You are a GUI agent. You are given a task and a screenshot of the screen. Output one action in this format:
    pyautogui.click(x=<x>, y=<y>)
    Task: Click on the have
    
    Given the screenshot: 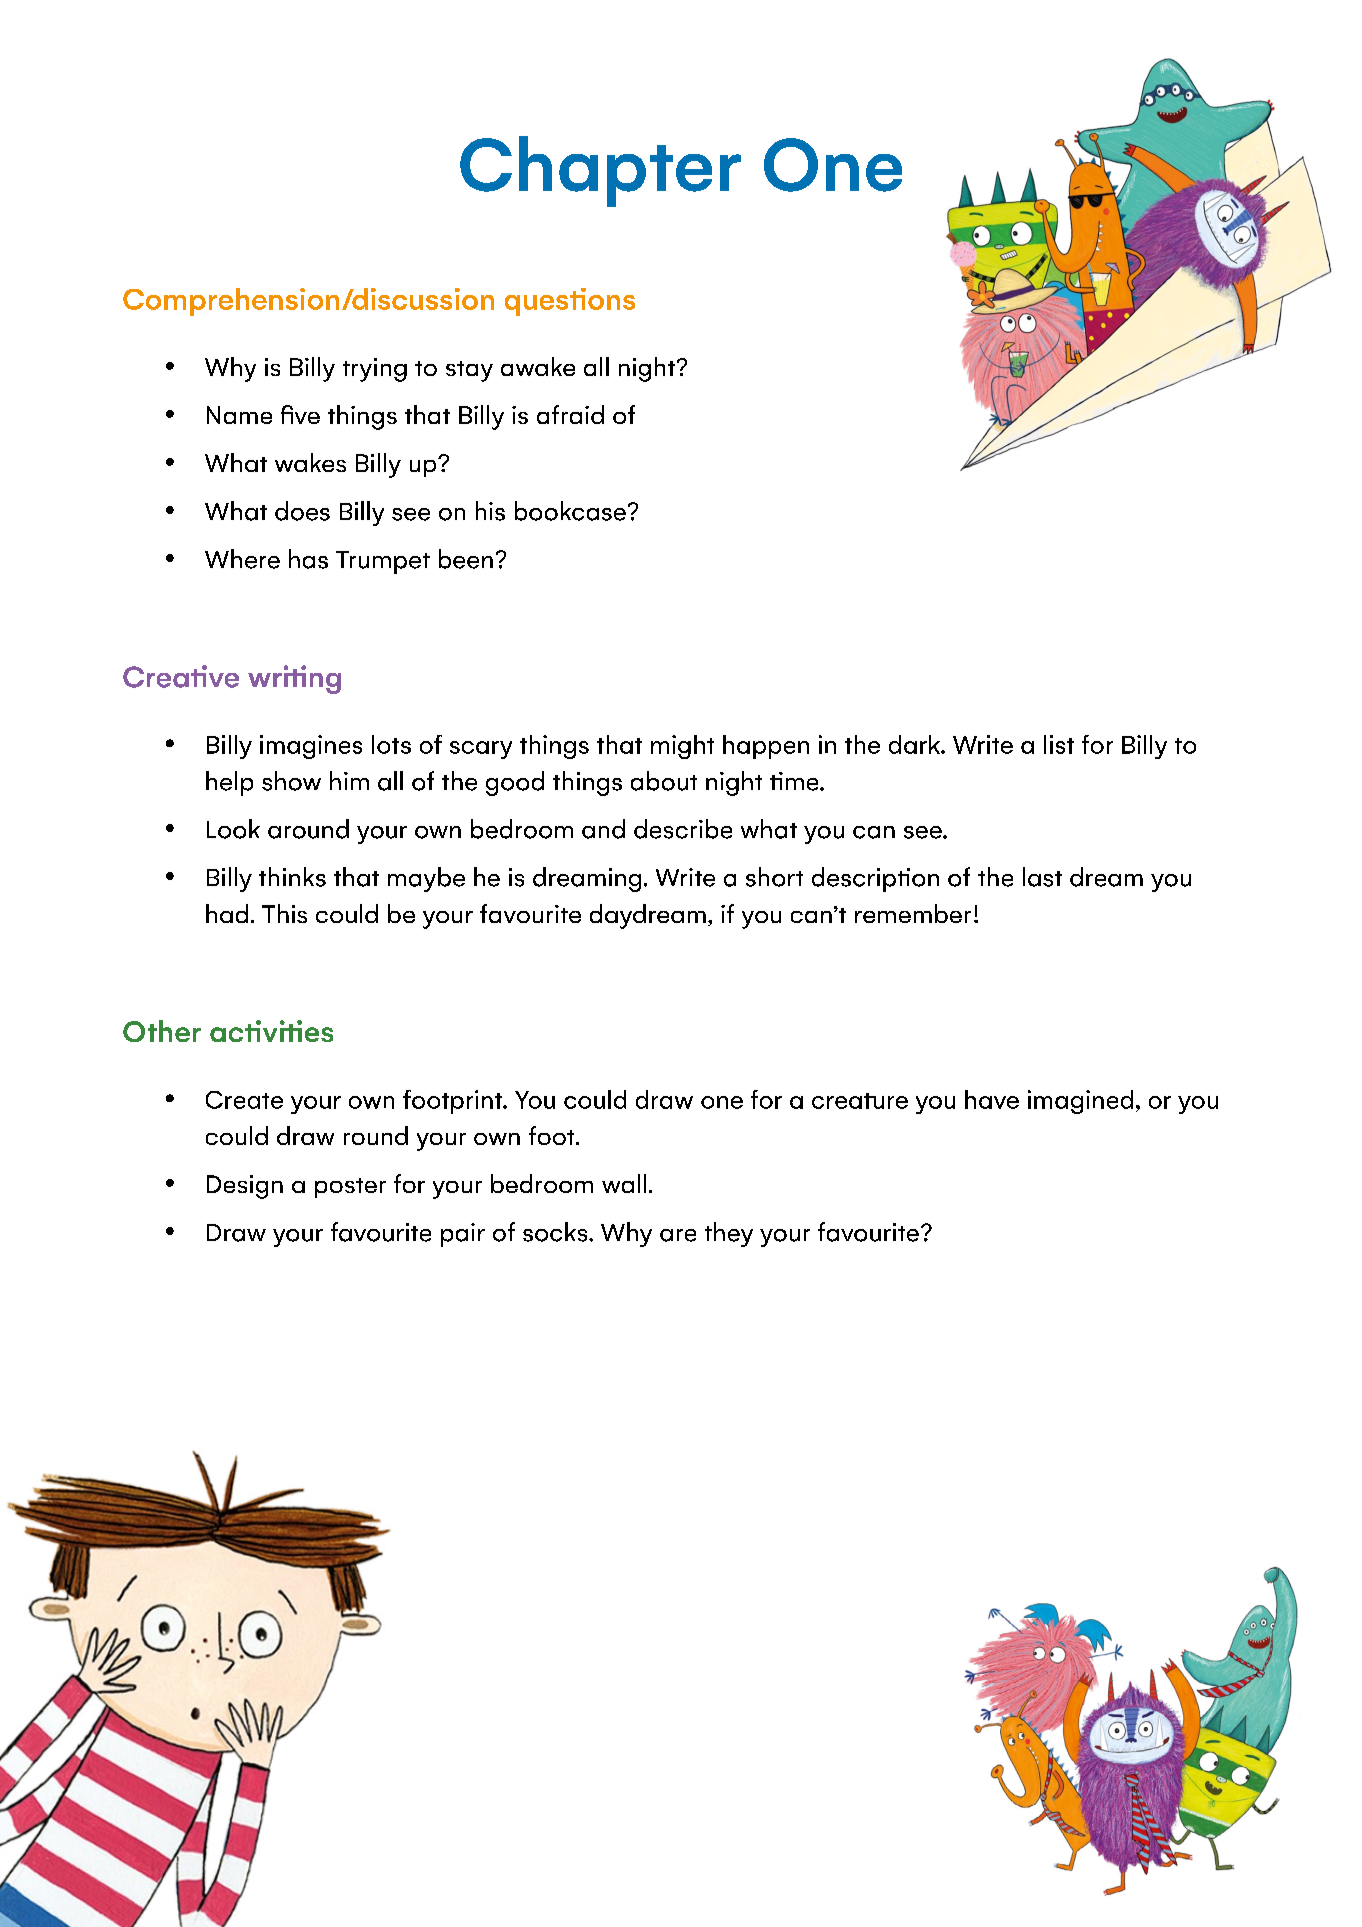 What is the action you would take?
    pyautogui.click(x=992, y=1099)
